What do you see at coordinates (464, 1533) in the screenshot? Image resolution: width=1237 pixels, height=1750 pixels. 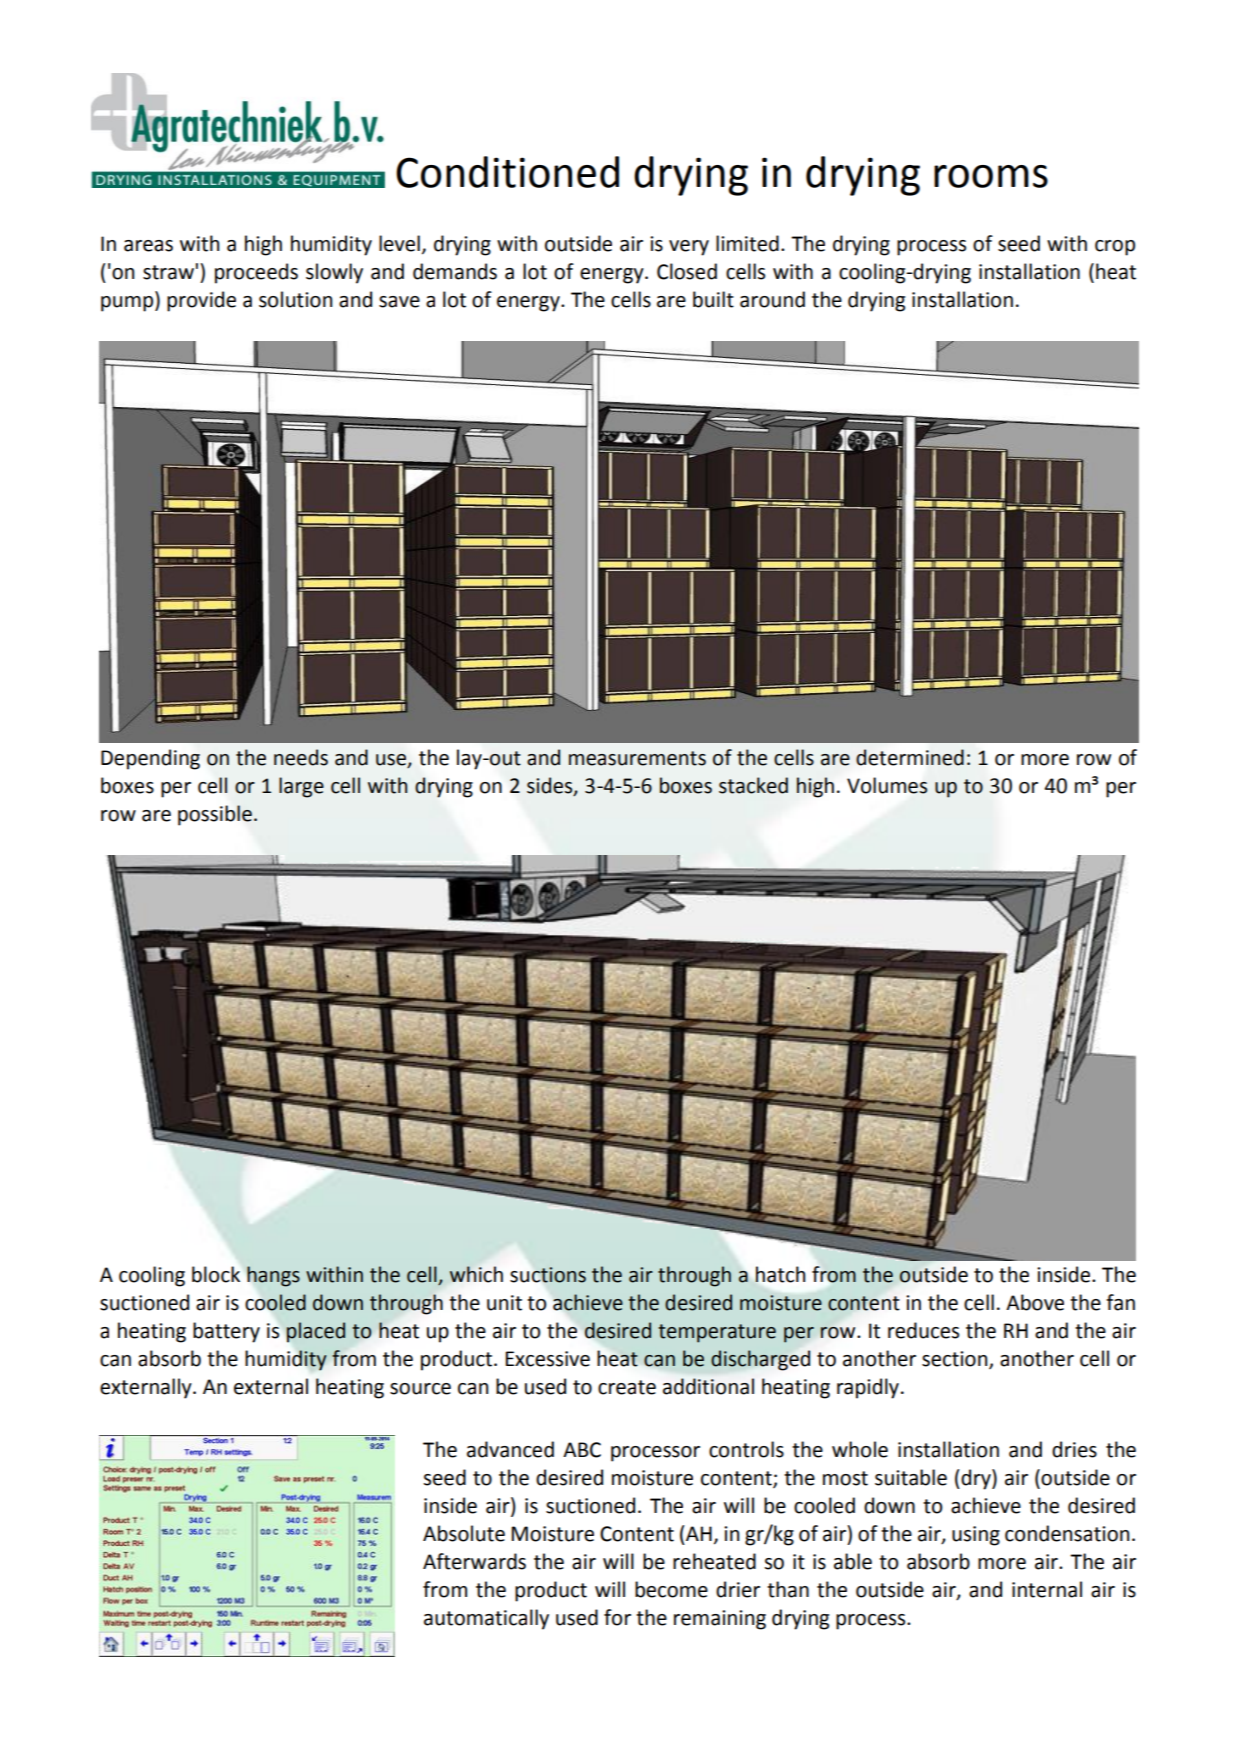 I see `Absolute` at bounding box center [464, 1533].
